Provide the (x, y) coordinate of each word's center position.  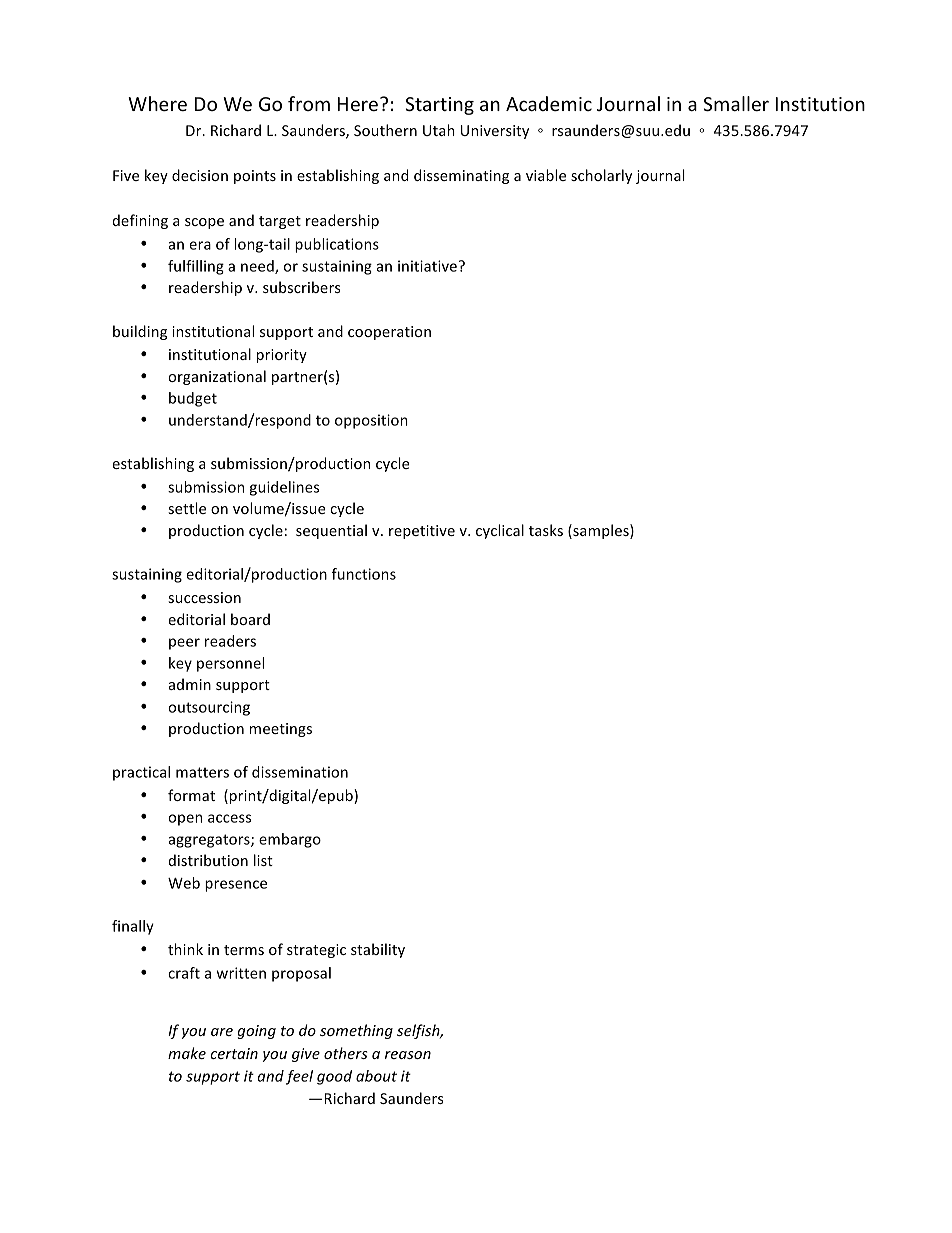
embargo (290, 840)
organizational (217, 377)
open (185, 820)
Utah (439, 130)
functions (364, 574)
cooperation (389, 333)
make (187, 1053)
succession (205, 597)
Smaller (736, 103)
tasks (546, 530)
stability (378, 950)
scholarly (601, 176)
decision (200, 175)
